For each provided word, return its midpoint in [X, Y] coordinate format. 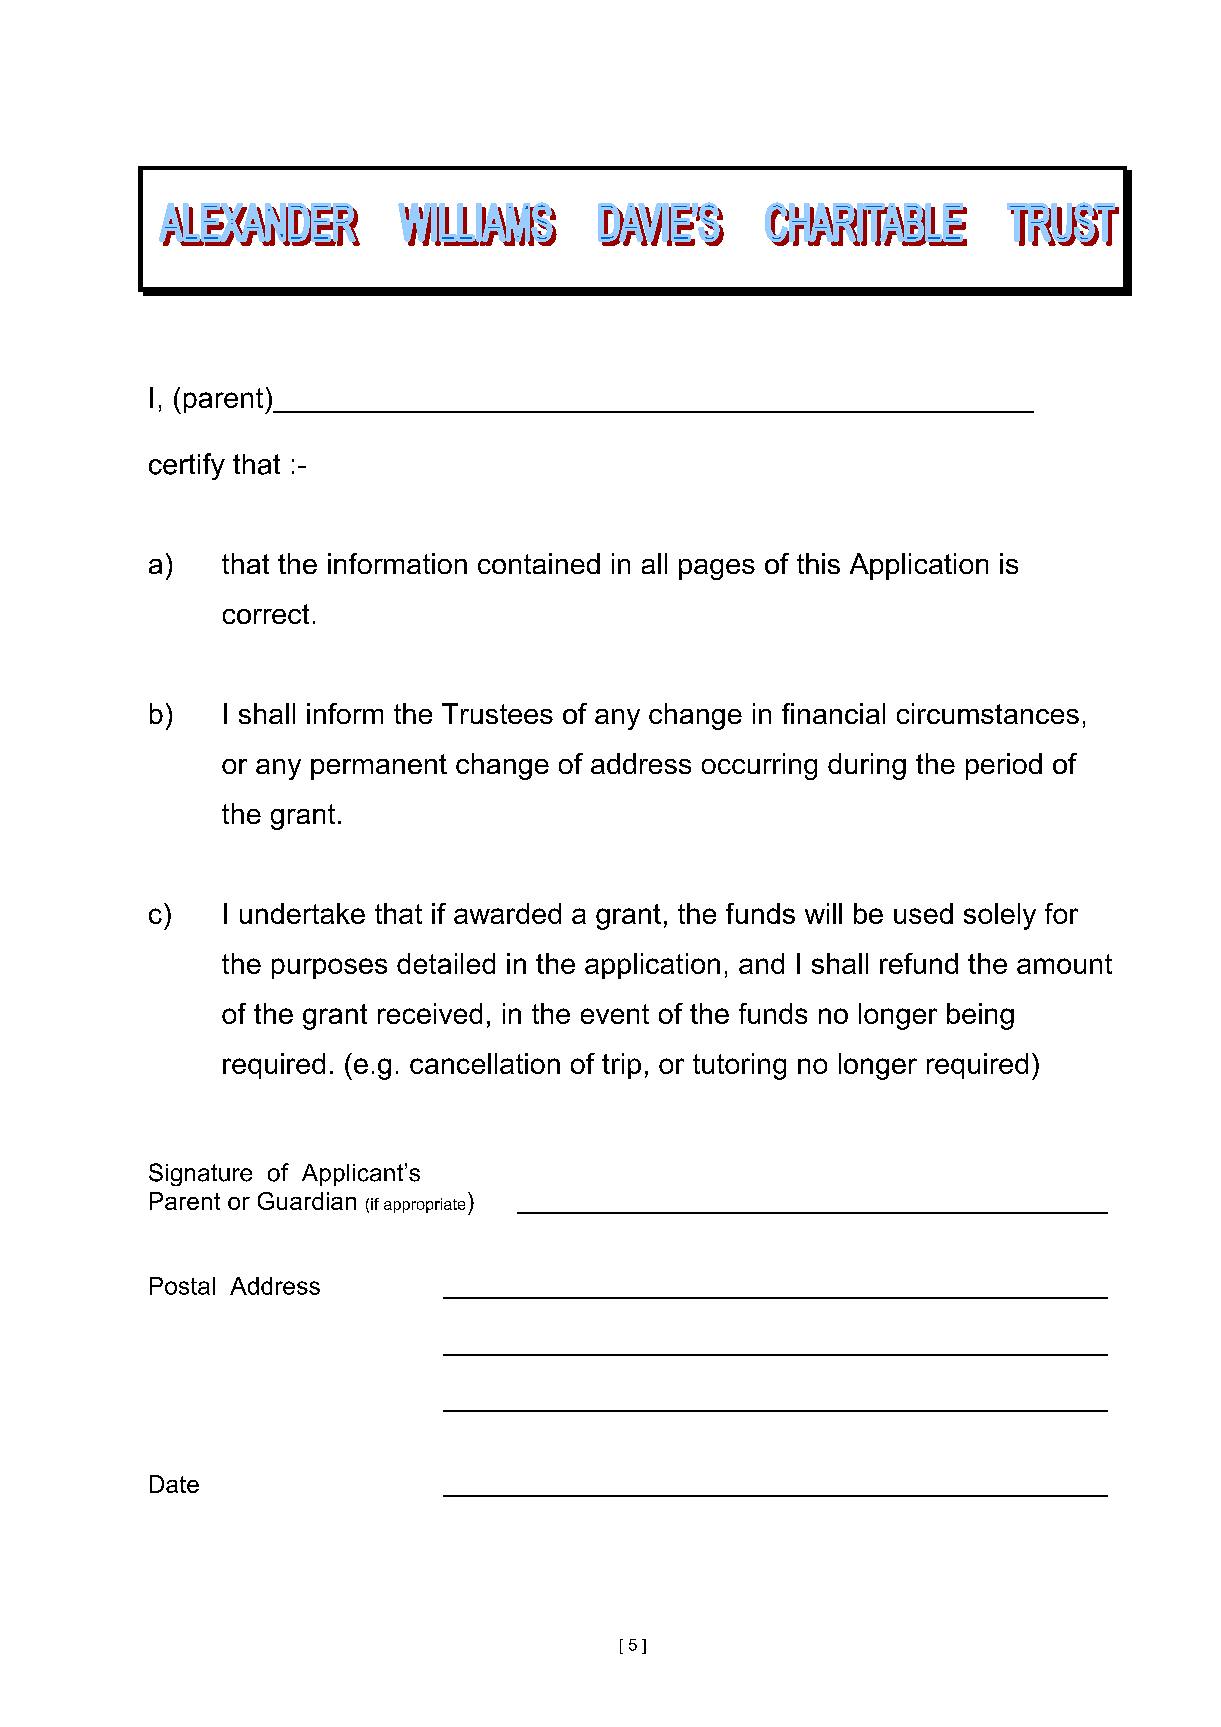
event [615, 1014]
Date [174, 1484]
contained [539, 563]
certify [187, 466]
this [818, 563]
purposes [329, 968]
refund [919, 963]
